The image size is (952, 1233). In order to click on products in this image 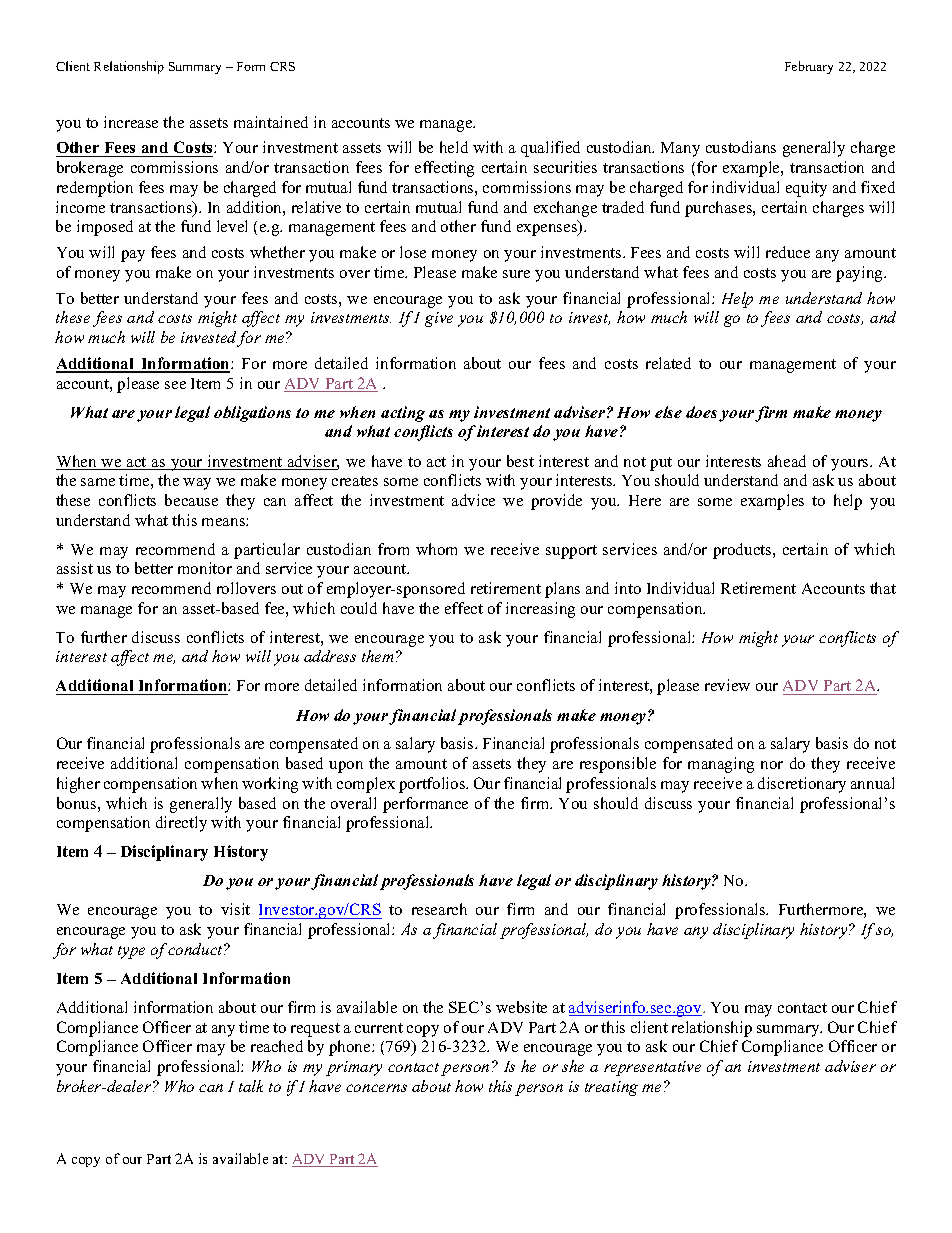, I will do `click(743, 551)`.
